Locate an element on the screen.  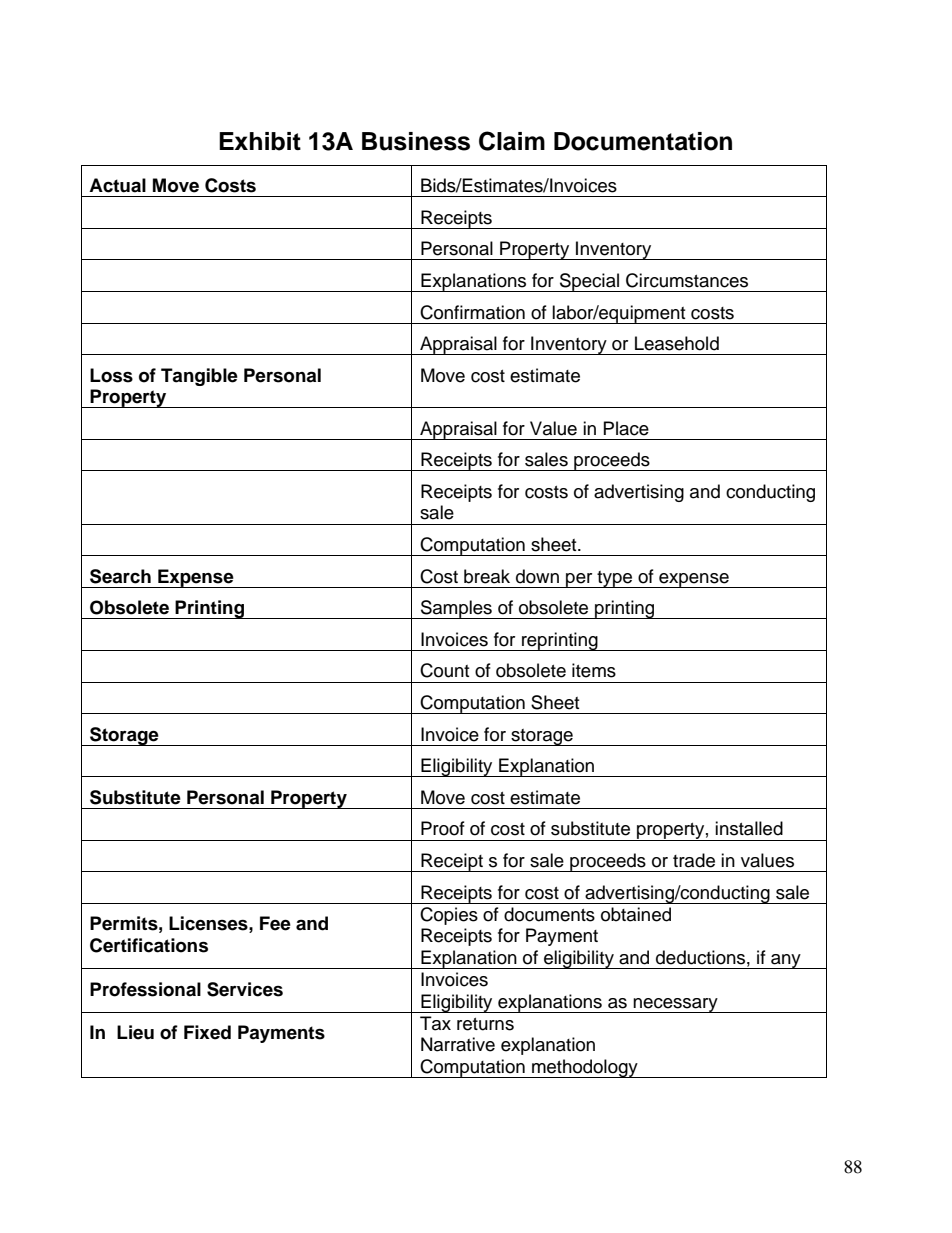
Fixed is located at coordinates (207, 1032).
